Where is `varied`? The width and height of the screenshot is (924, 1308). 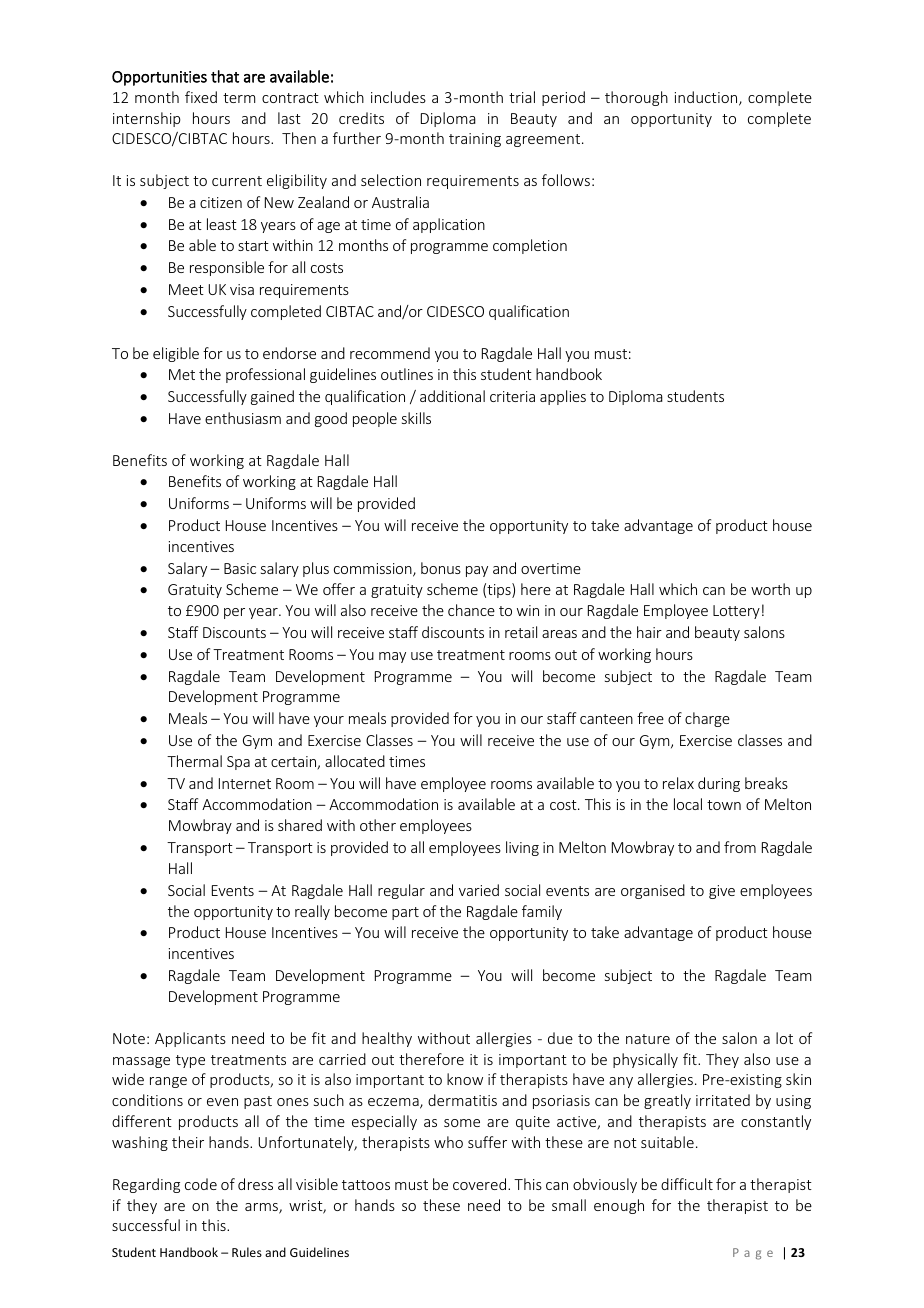 varied is located at coordinates (479, 890).
